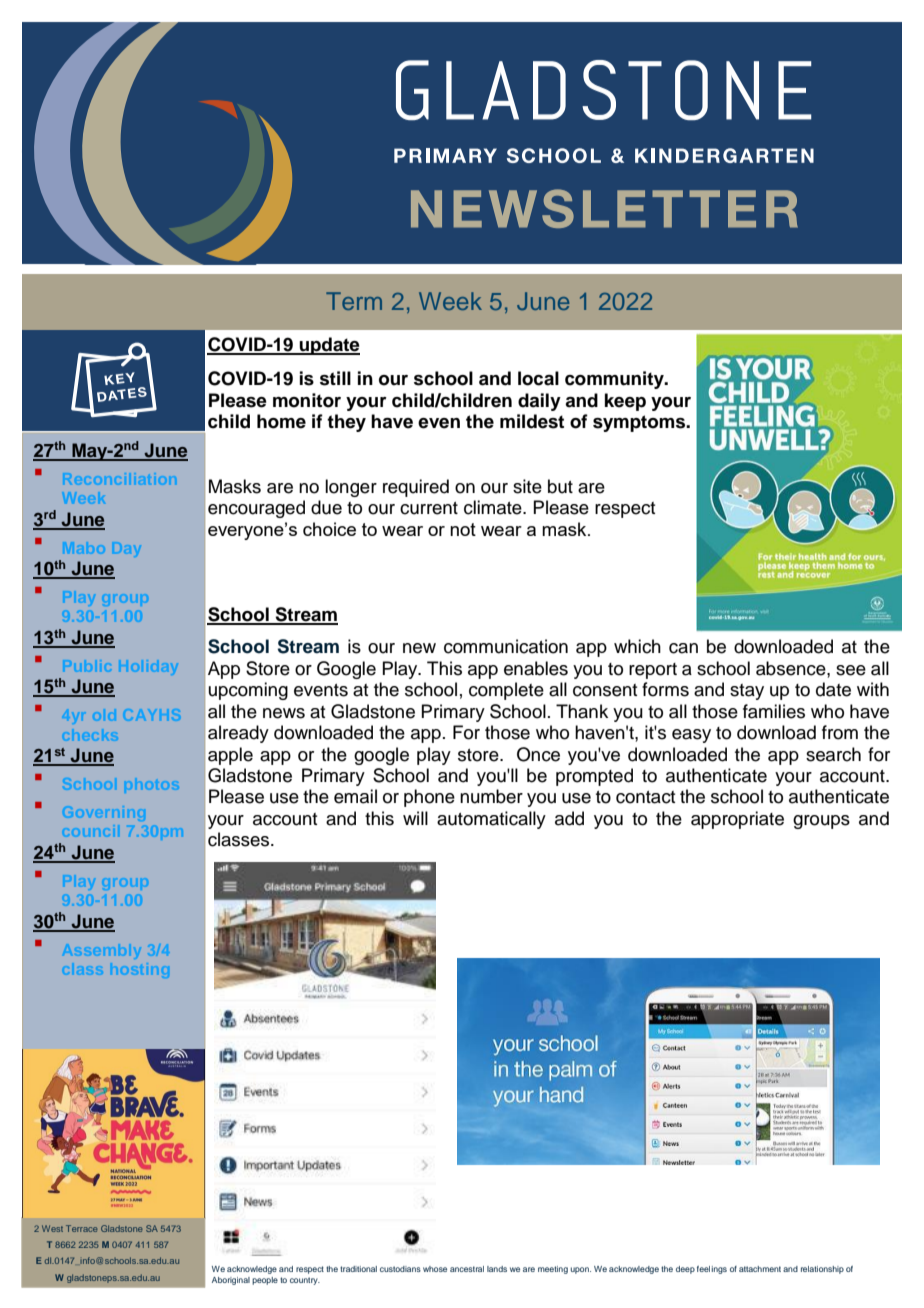 The width and height of the screenshot is (924, 1308). I want to click on apple, so click(230, 756).
